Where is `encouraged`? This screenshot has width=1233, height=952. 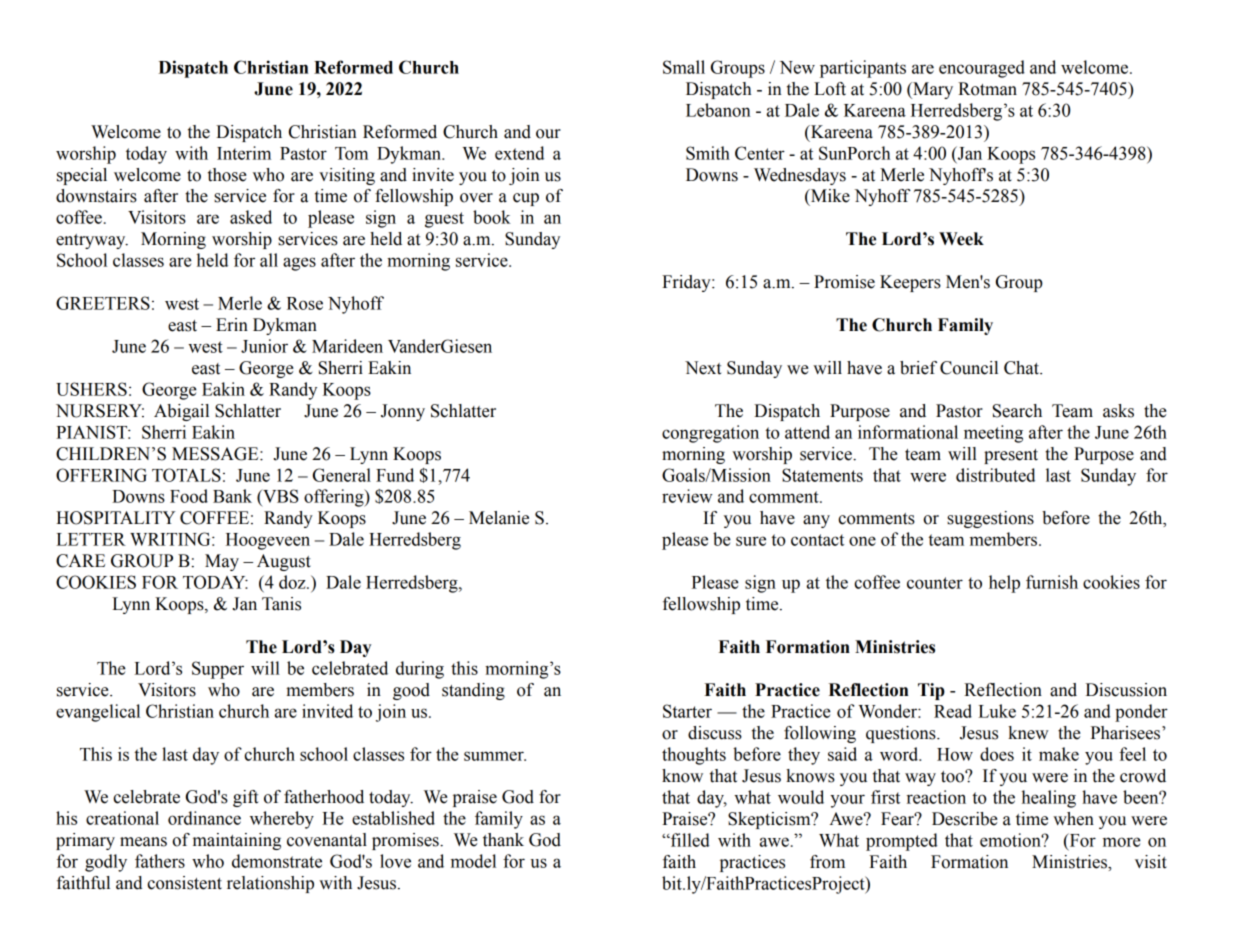
encouraged is located at coordinates (982, 69).
